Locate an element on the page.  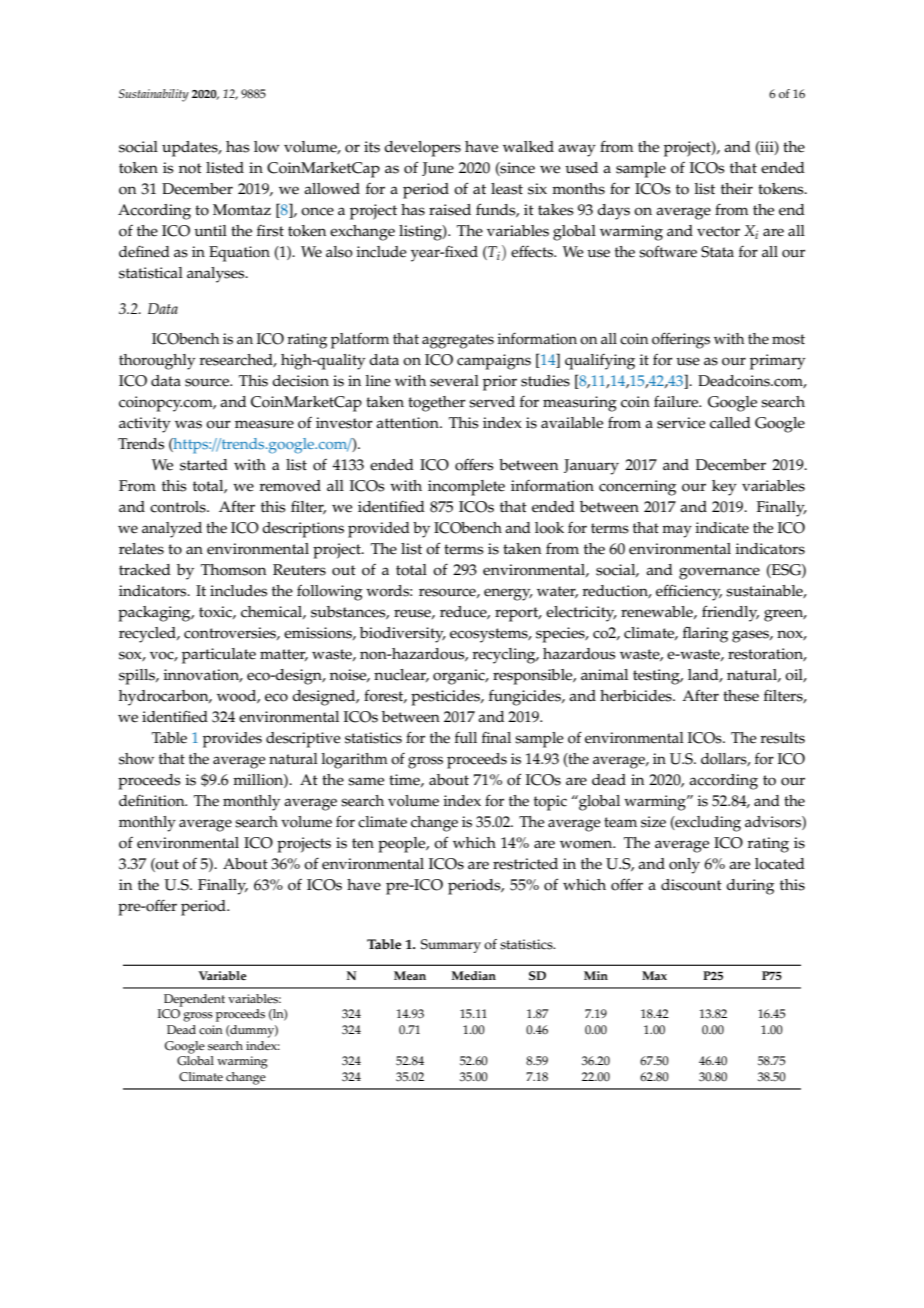
Thomson is located at coordinates (233, 570).
